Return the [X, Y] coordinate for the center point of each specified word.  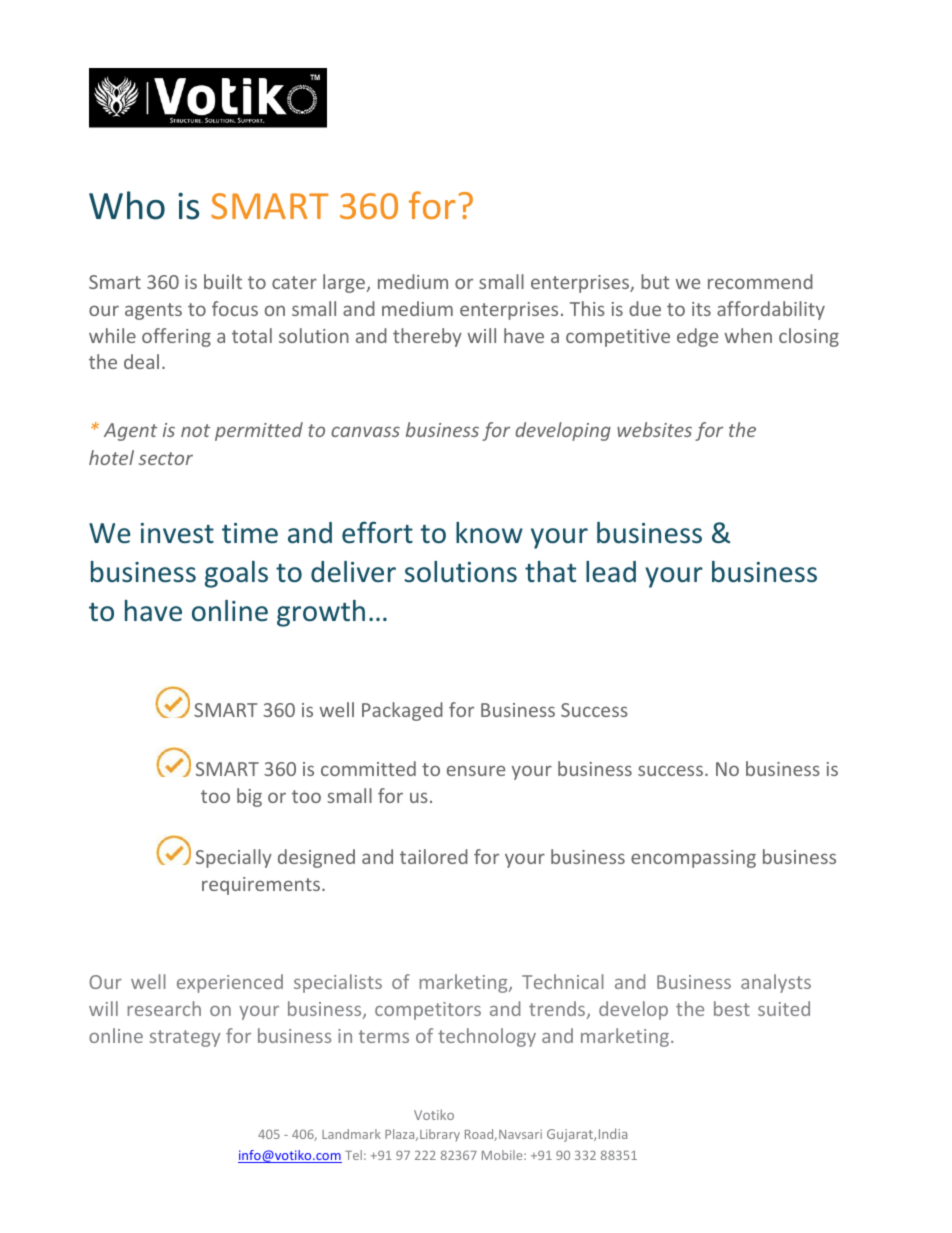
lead [611, 572]
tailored [434, 856]
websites [654, 429]
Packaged [402, 711]
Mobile [503, 1155]
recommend [760, 281]
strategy [185, 1038]
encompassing [693, 859]
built [223, 281]
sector [166, 458]
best [732, 1008]
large [345, 283]
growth [321, 613]
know [489, 533]
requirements [262, 886]
